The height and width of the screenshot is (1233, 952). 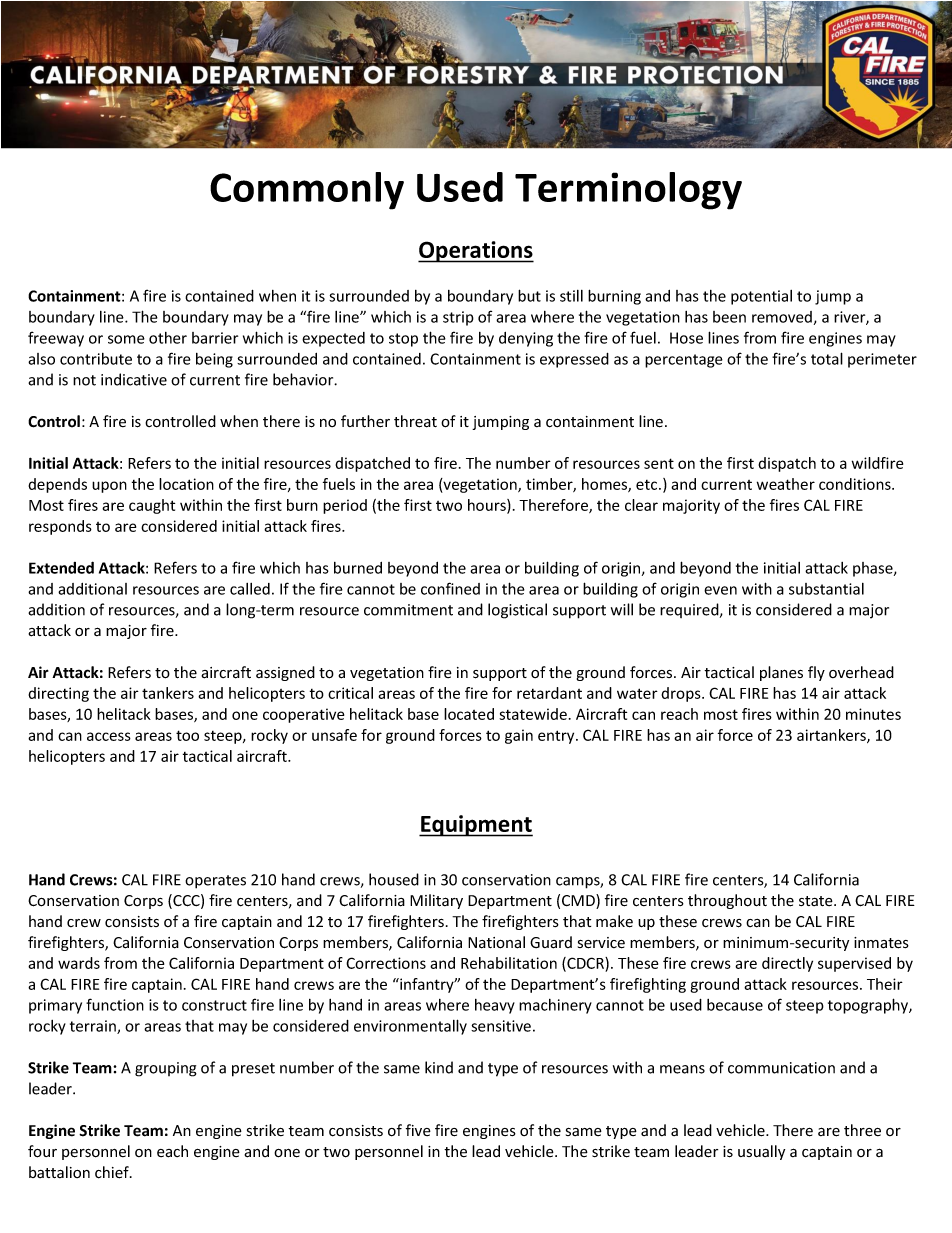 What do you see at coordinates (415, 421) in the screenshot?
I see `threat` at bounding box center [415, 421].
